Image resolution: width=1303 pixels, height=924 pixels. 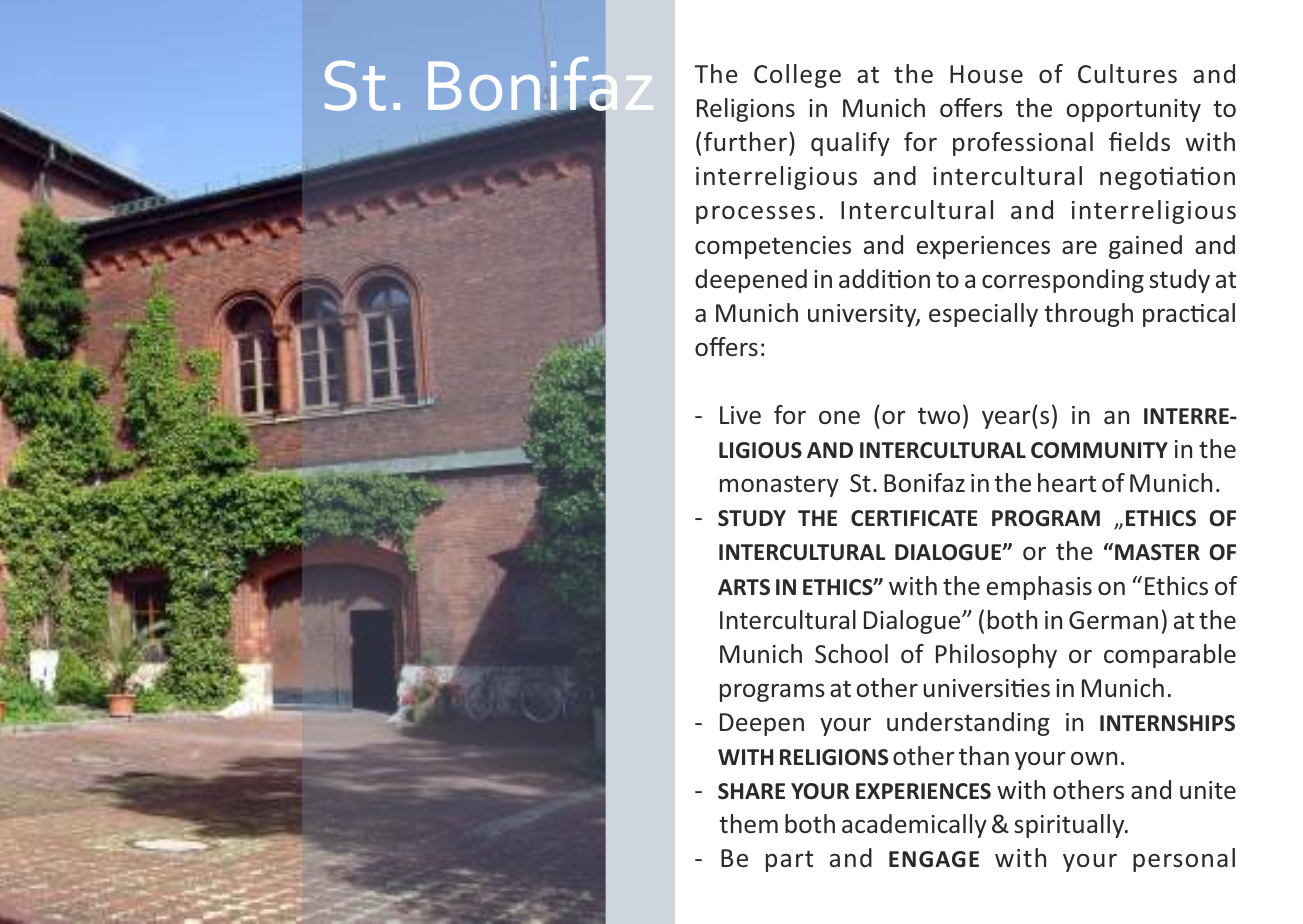 I want to click on opportunity, so click(x=1133, y=110).
